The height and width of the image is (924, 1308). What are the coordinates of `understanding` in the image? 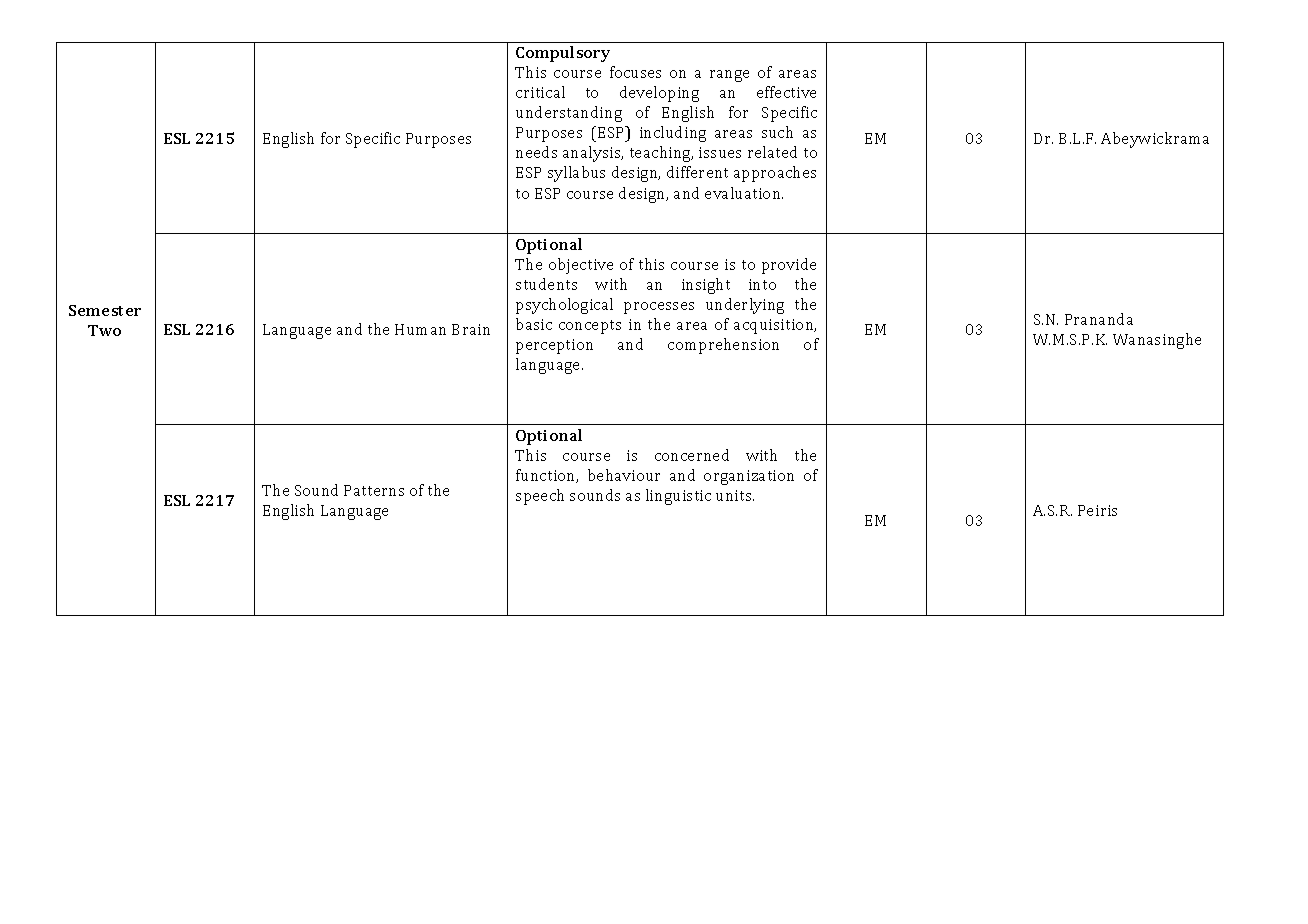 It's located at (569, 114).
